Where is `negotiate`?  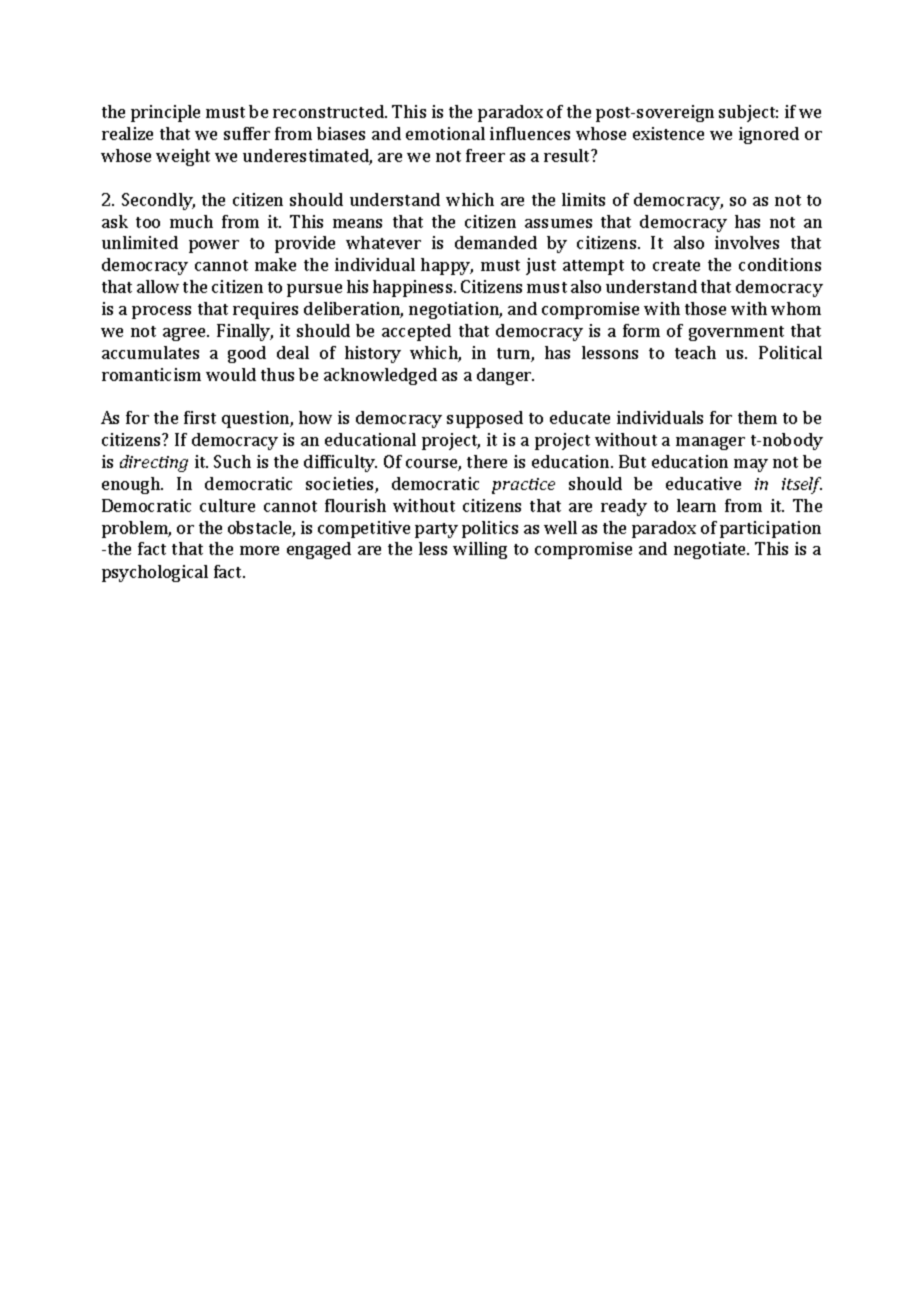 negotiate is located at coordinates (711, 550).
